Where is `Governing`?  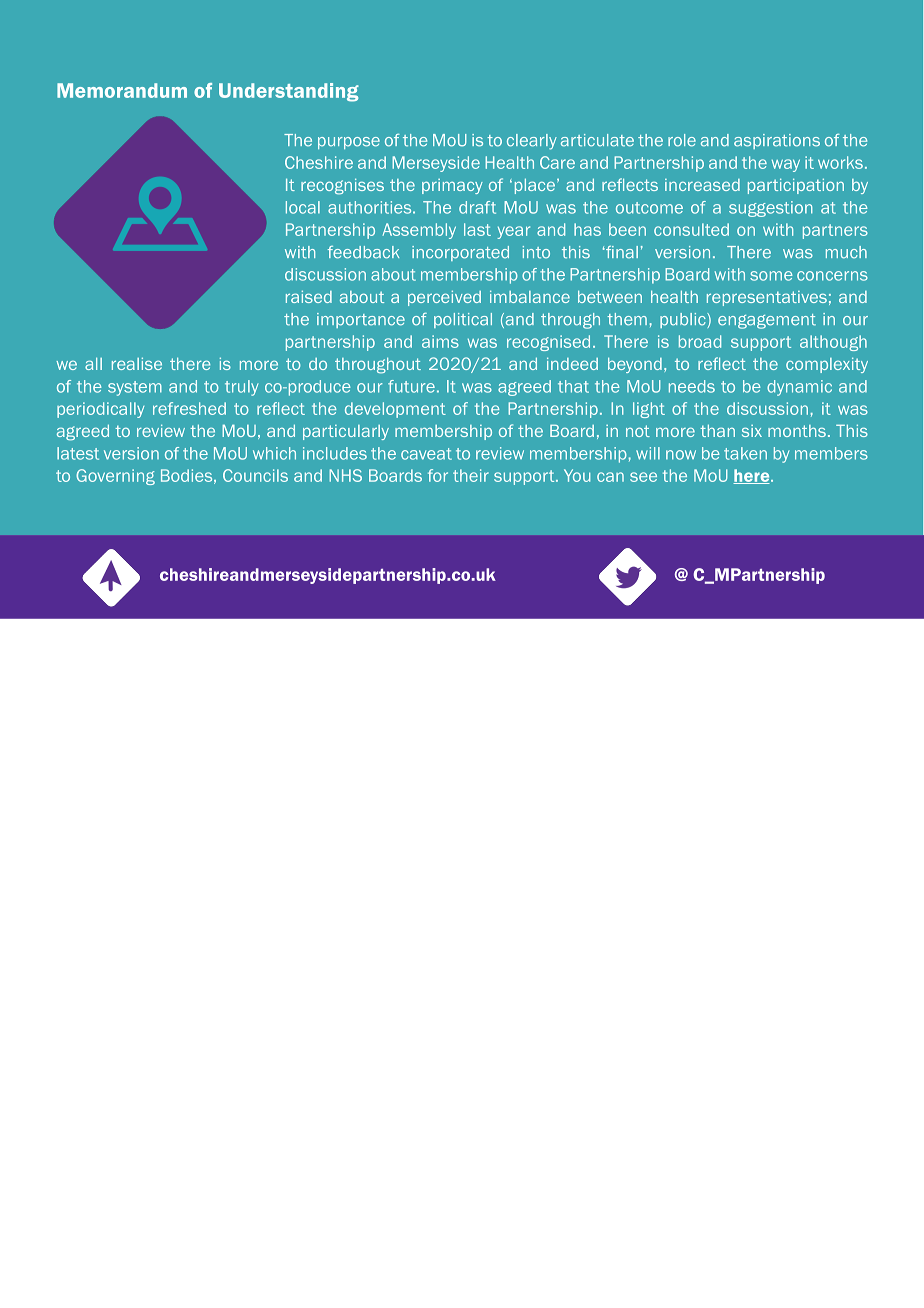
Governing is located at coordinates (115, 477).
